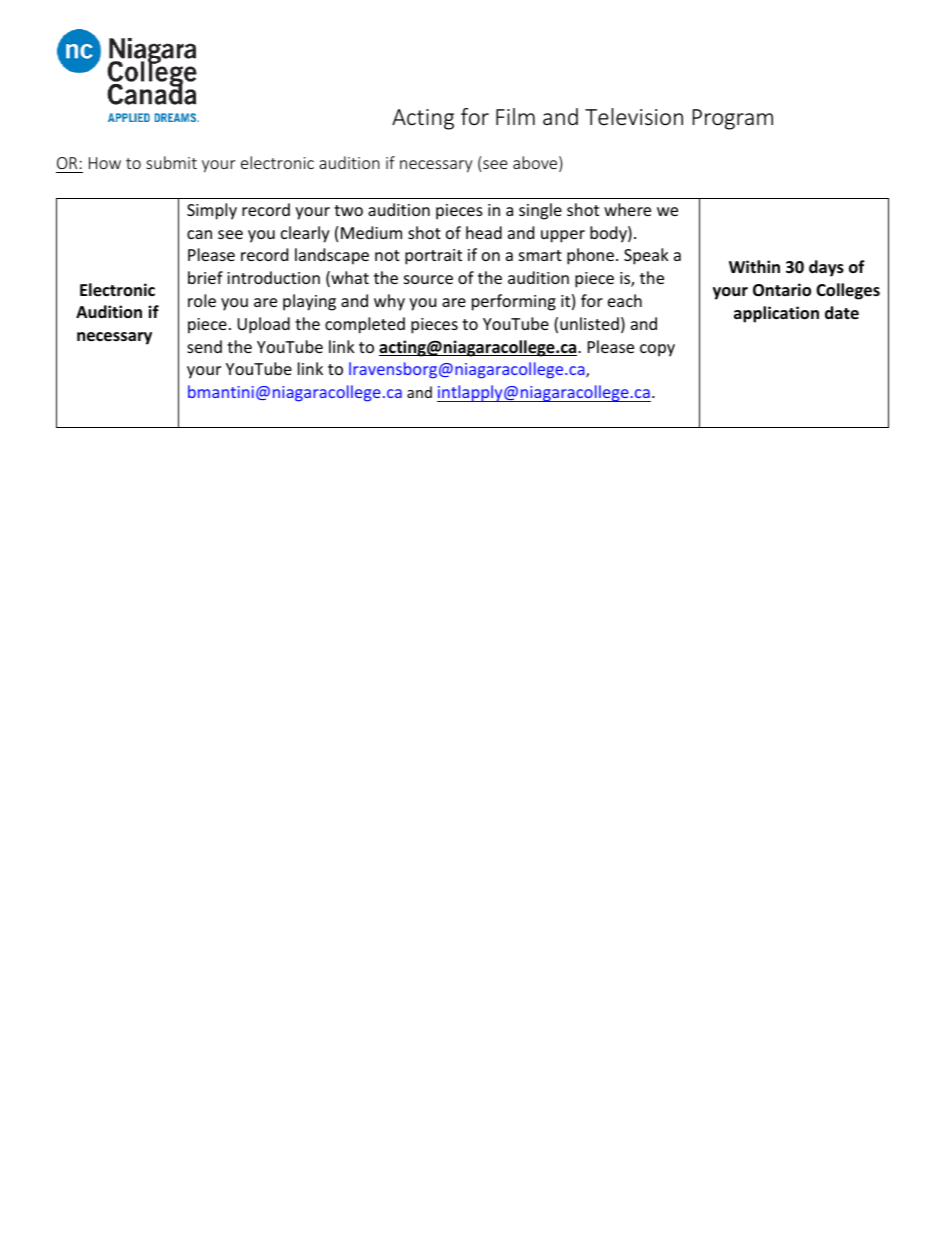 This page has height=1233, width=952. What do you see at coordinates (646, 256) in the page?
I see `Speak` at bounding box center [646, 256].
